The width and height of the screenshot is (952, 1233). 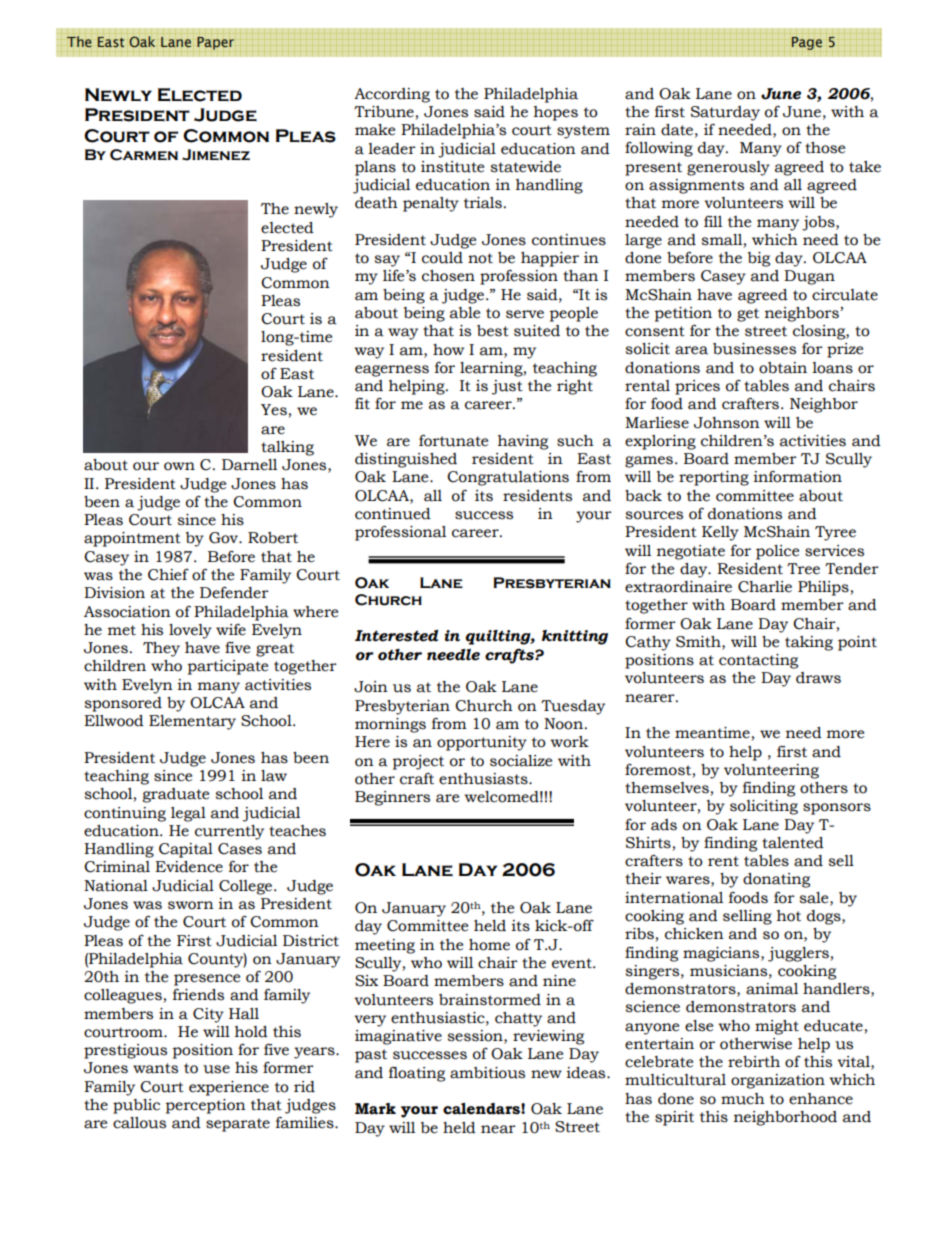 What do you see at coordinates (482, 743) in the screenshot?
I see `opportunity` at bounding box center [482, 743].
